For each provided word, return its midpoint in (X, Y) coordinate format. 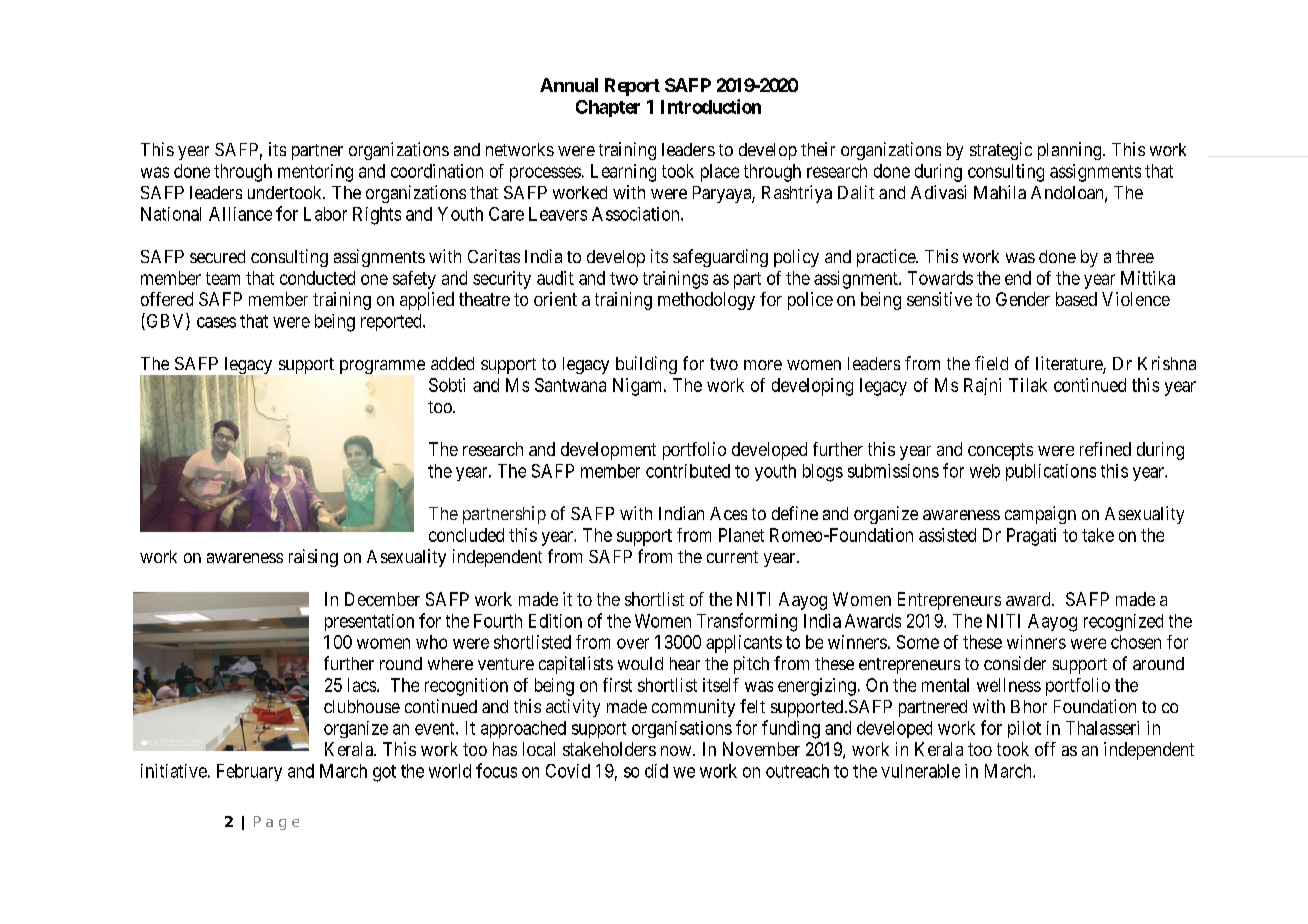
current (732, 557)
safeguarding (720, 258)
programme (382, 367)
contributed (688, 471)
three (1135, 256)
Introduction (711, 106)
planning (1071, 151)
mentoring (315, 173)
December (382, 599)
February (249, 772)
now (677, 751)
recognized (1123, 622)
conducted (317, 278)
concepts (1000, 451)
